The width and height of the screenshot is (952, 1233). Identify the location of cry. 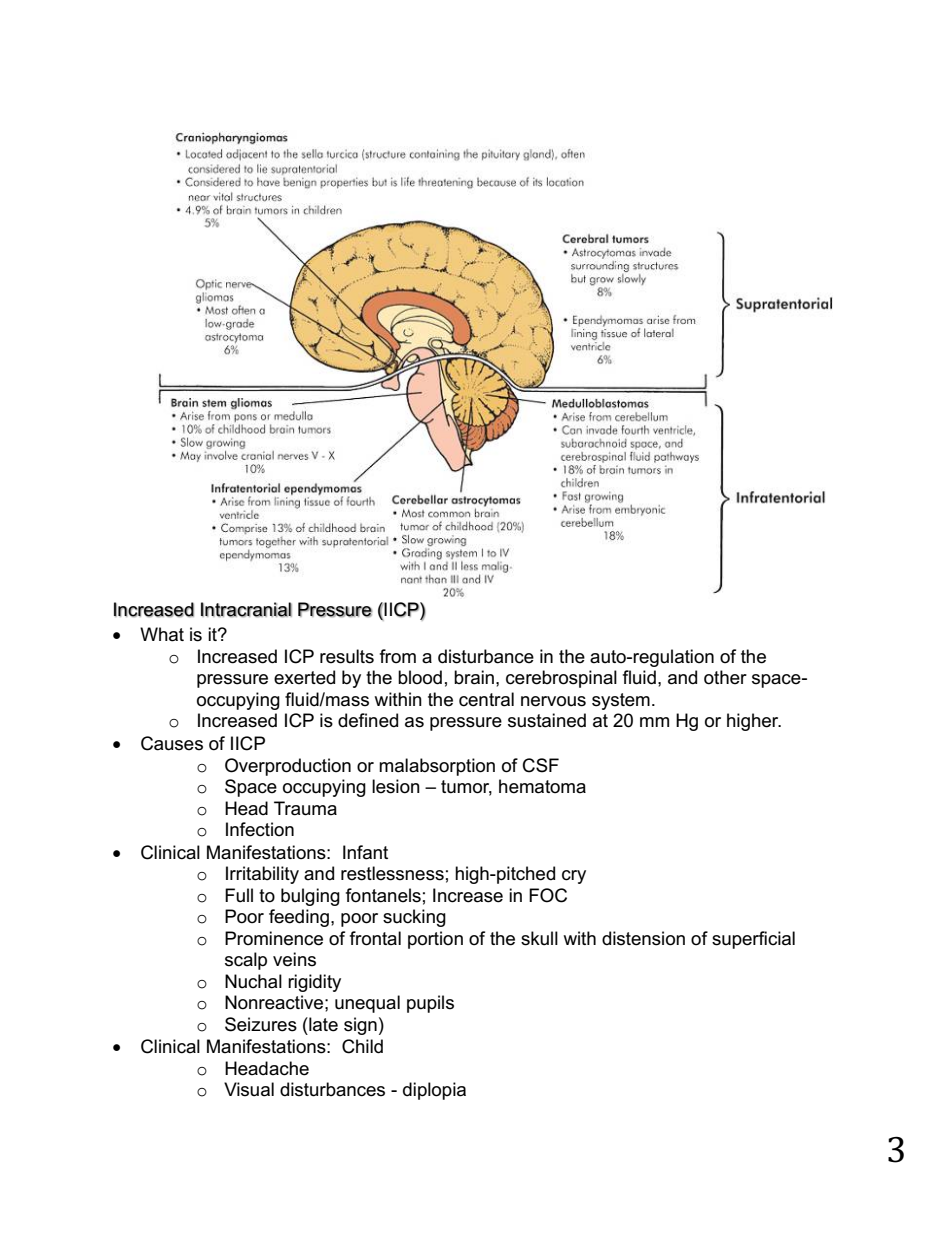
(574, 877).
